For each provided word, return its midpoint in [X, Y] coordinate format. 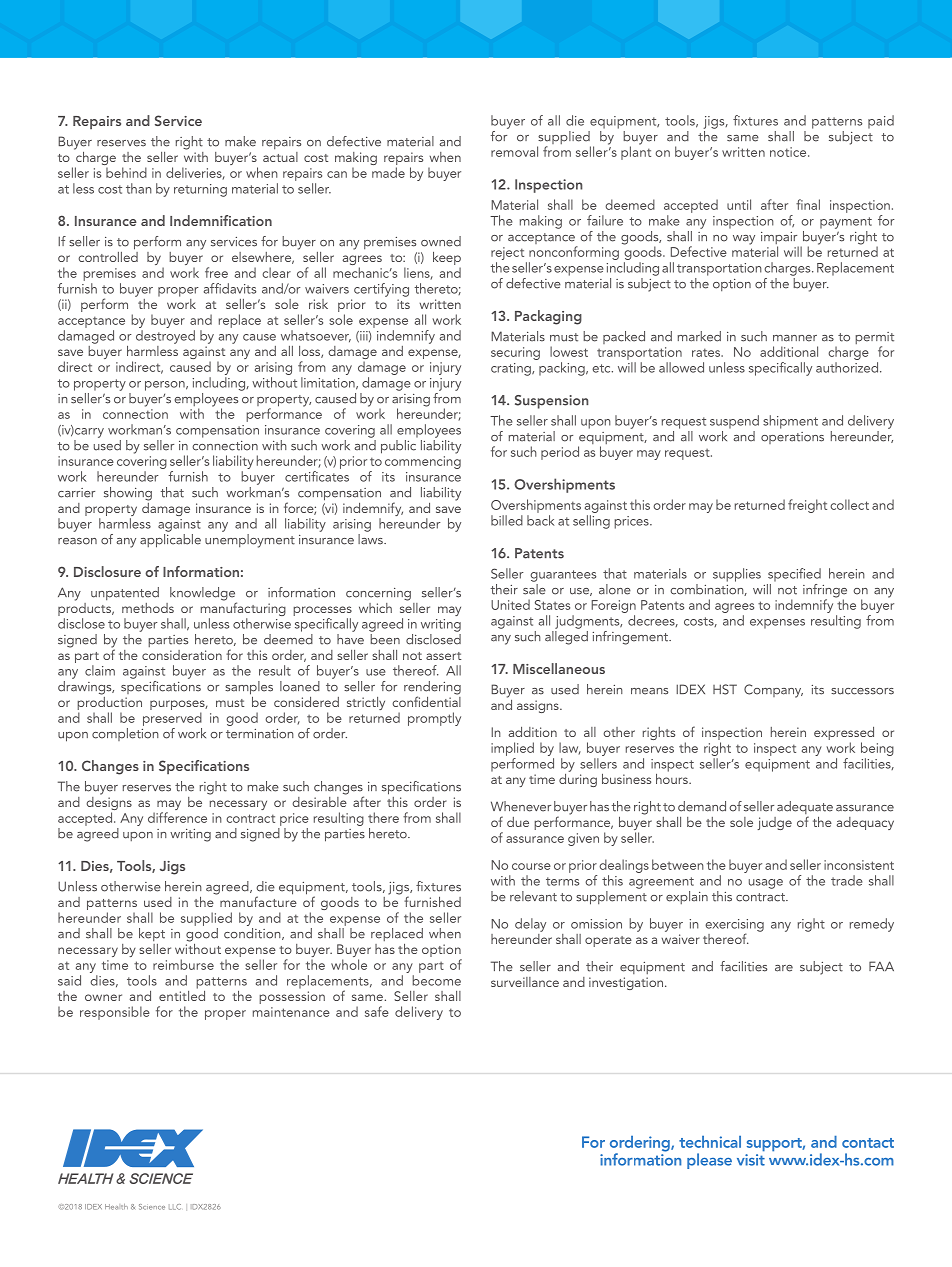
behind [126, 172]
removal [514, 151]
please [709, 1161]
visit [751, 1158]
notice [789, 152]
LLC [175, 1207]
